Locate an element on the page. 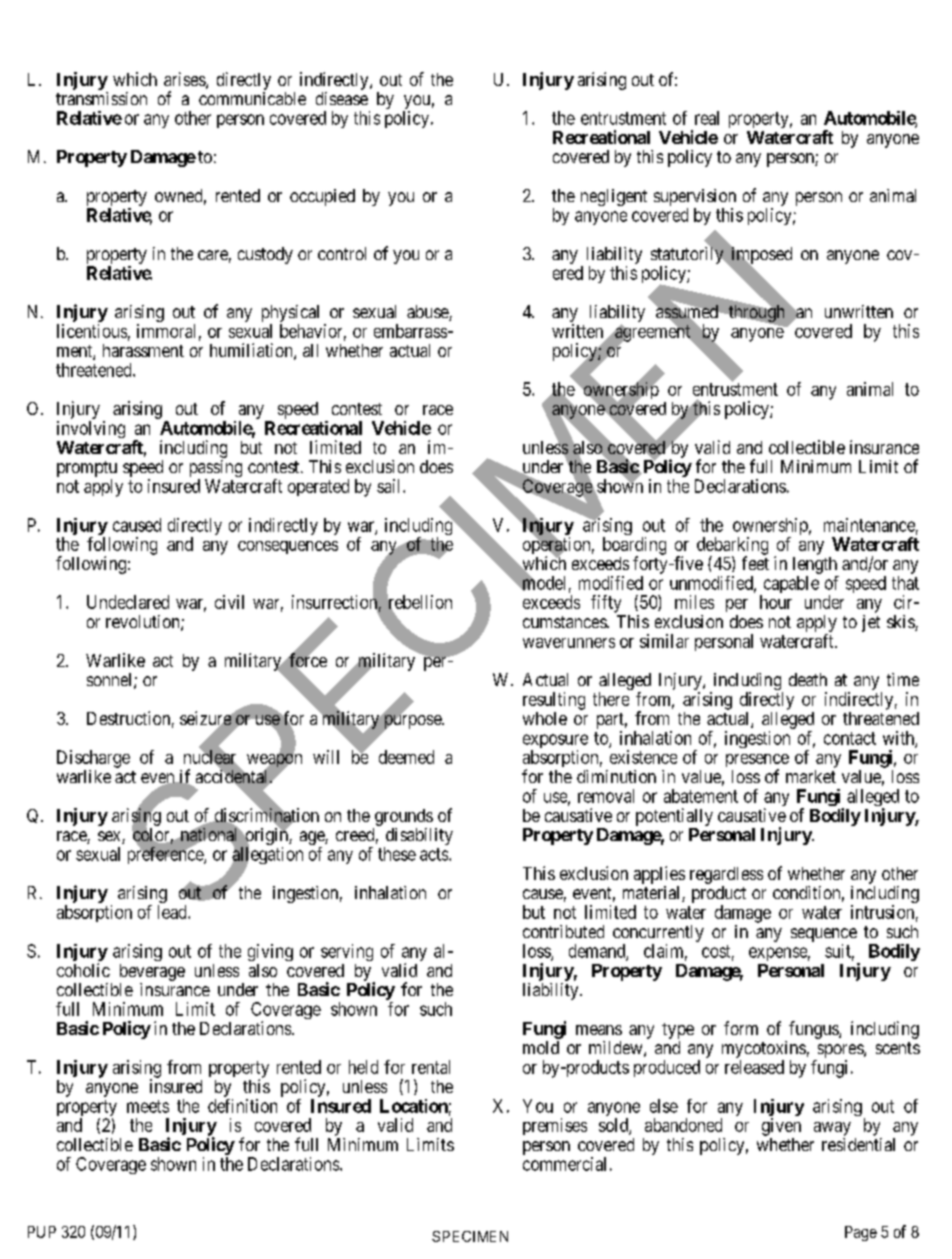 This document has height=1259, width=952. disease is located at coordinates (342, 98).
